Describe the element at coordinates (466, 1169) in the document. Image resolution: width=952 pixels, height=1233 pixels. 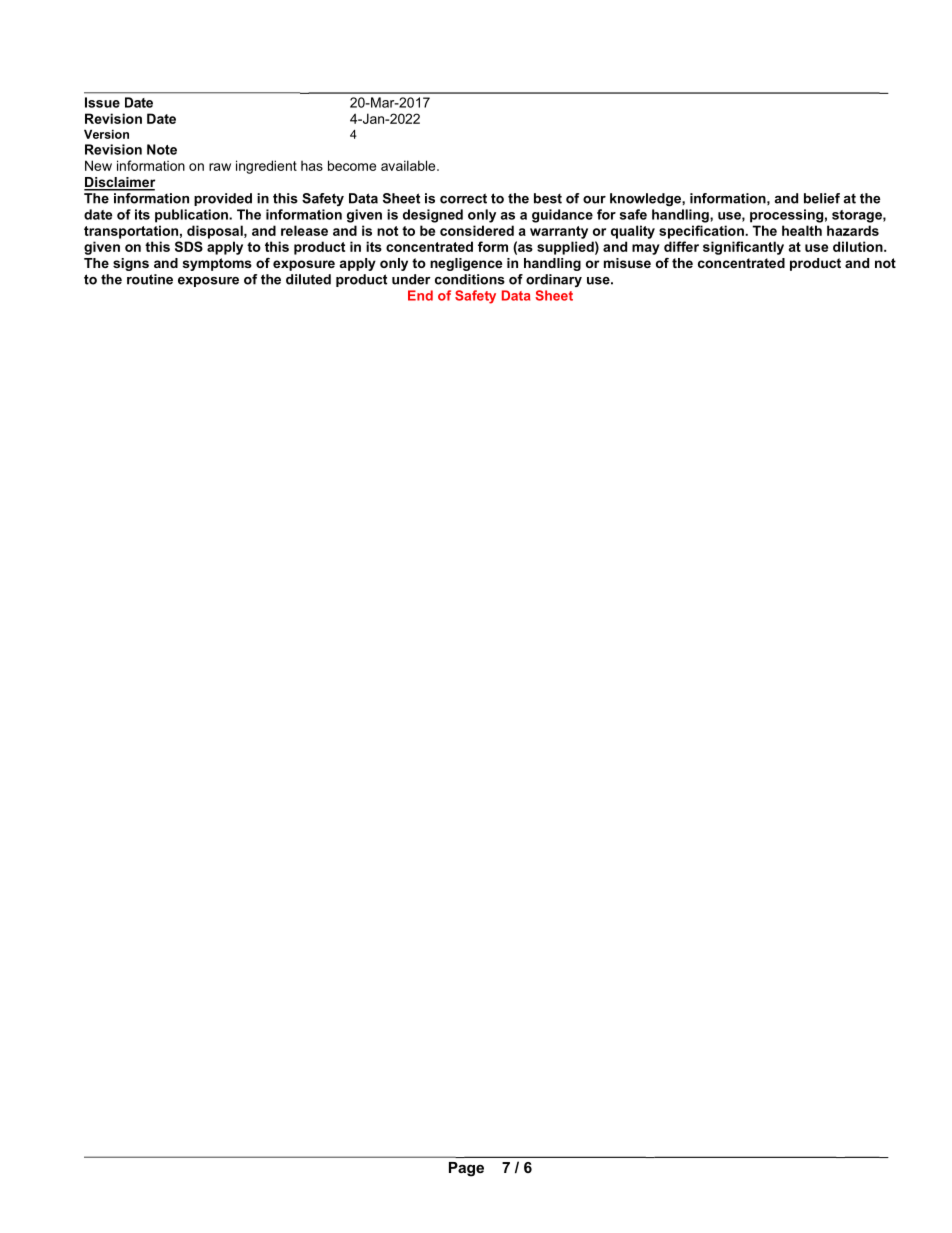
I see `Page` at that location.
